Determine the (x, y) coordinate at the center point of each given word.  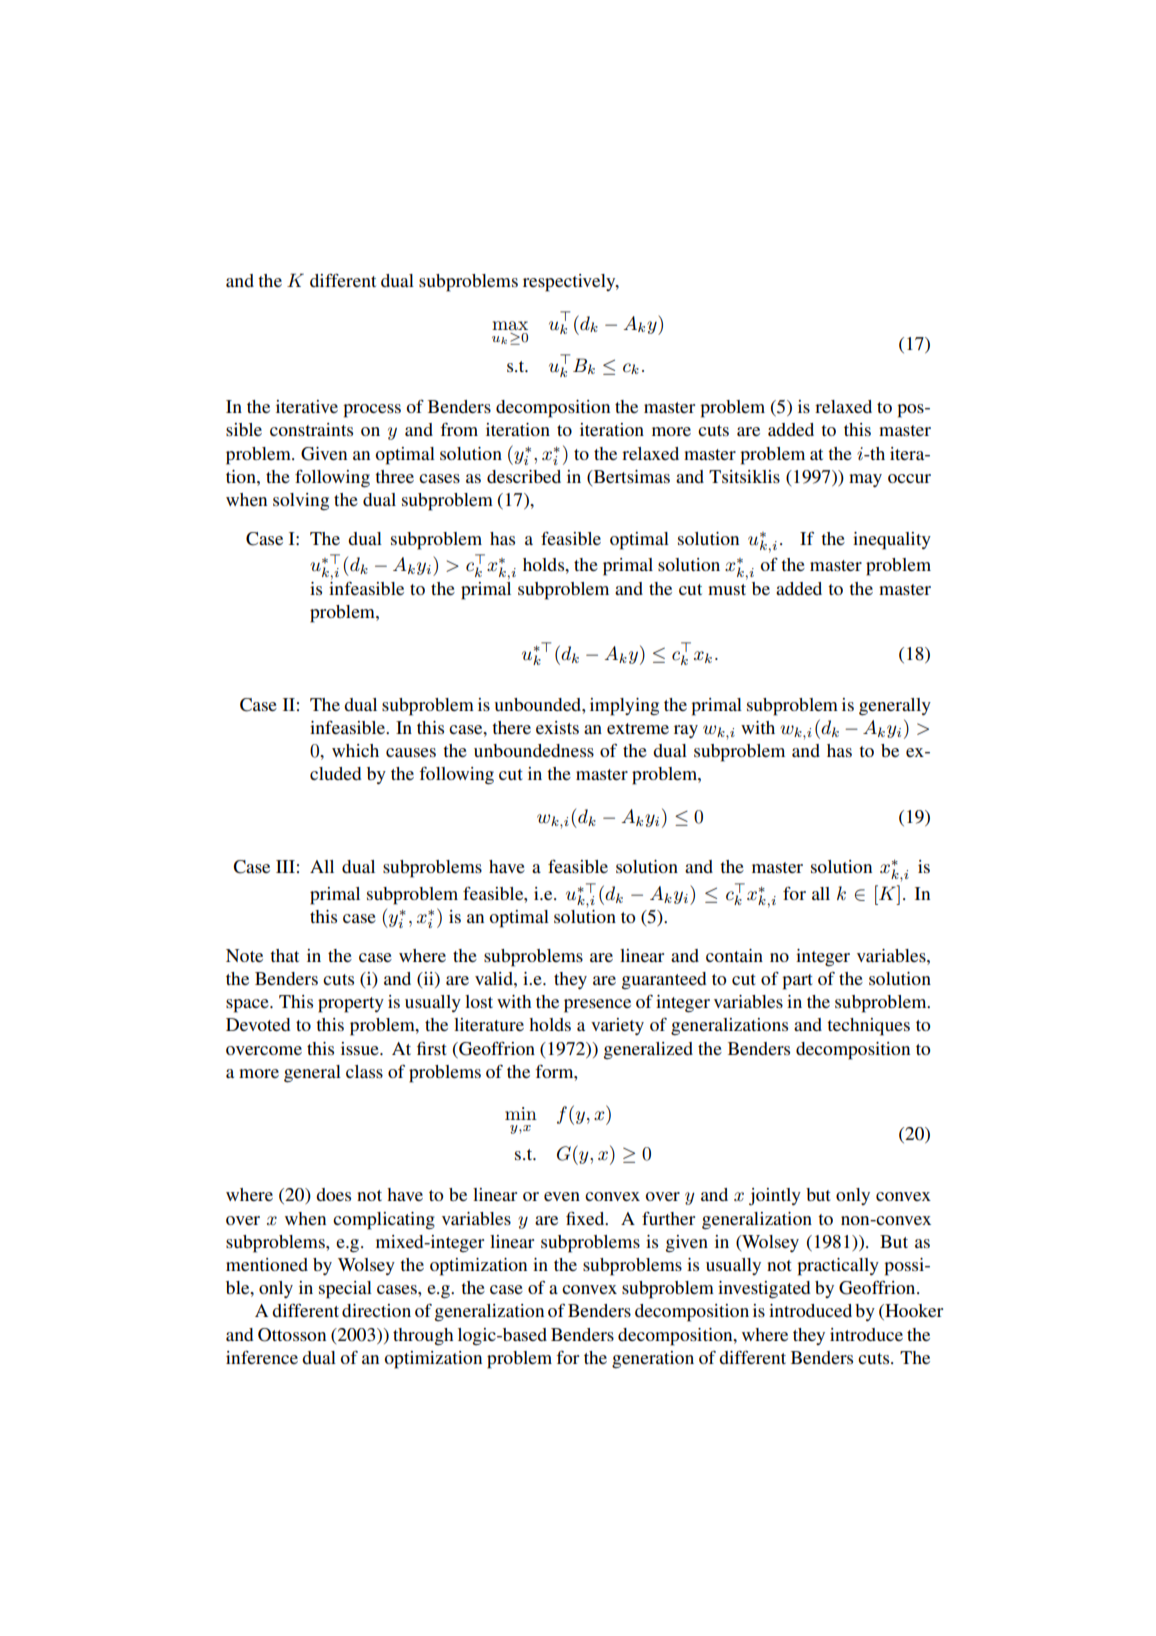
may (865, 480)
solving (301, 502)
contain (734, 955)
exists (557, 727)
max (510, 326)
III (285, 866)
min (521, 1113)
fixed (586, 1218)
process (372, 411)
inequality (892, 541)
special (345, 1290)
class (364, 1071)
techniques (868, 1027)
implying (624, 707)
